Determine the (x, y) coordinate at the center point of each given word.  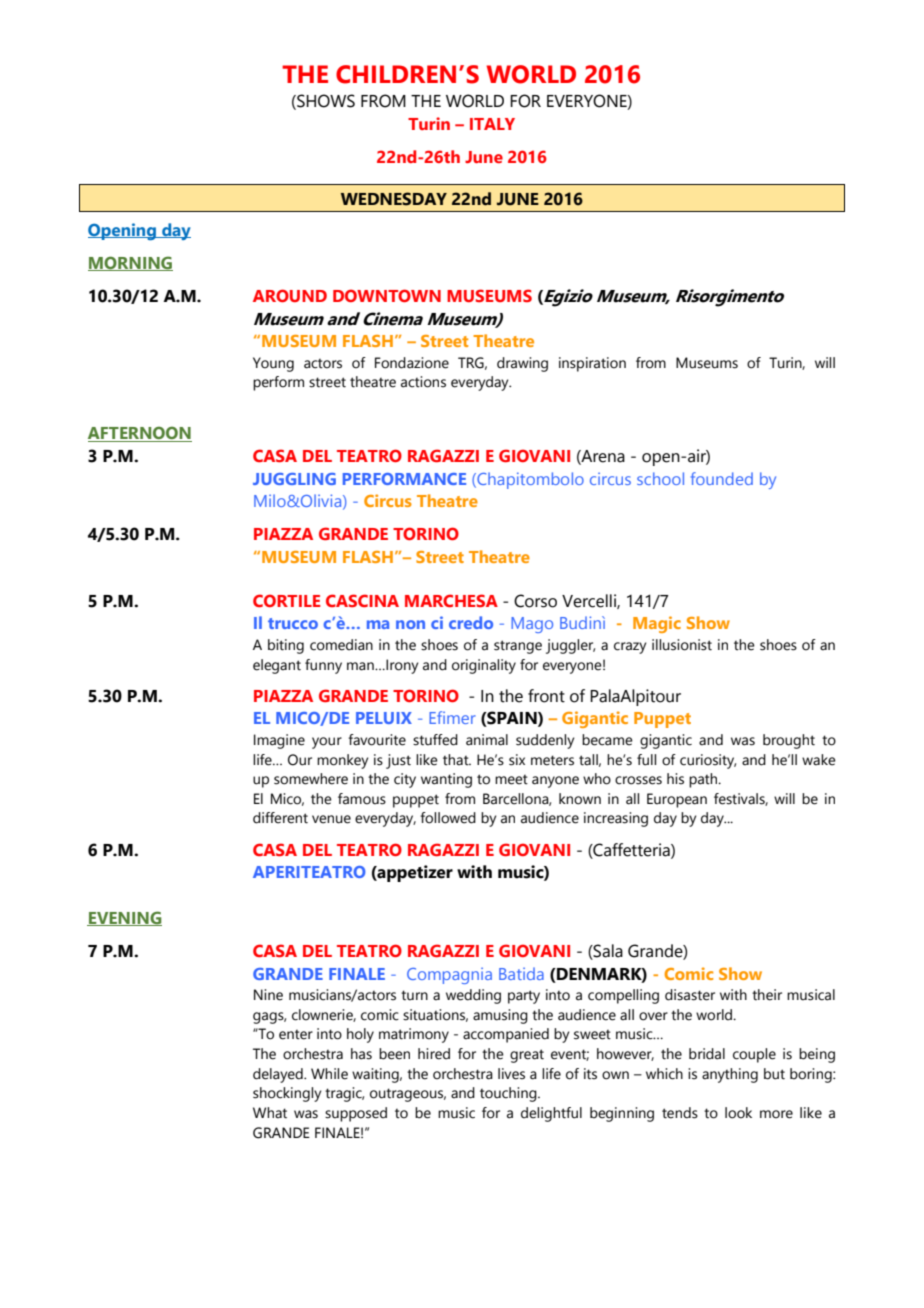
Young (273, 364)
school (660, 478)
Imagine (279, 741)
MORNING (130, 263)
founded (722, 478)
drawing (522, 364)
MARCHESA (451, 600)
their (767, 995)
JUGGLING (294, 479)
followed (448, 818)
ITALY (492, 124)
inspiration (592, 364)
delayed (279, 1075)
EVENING (124, 918)
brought (789, 741)
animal (487, 740)
